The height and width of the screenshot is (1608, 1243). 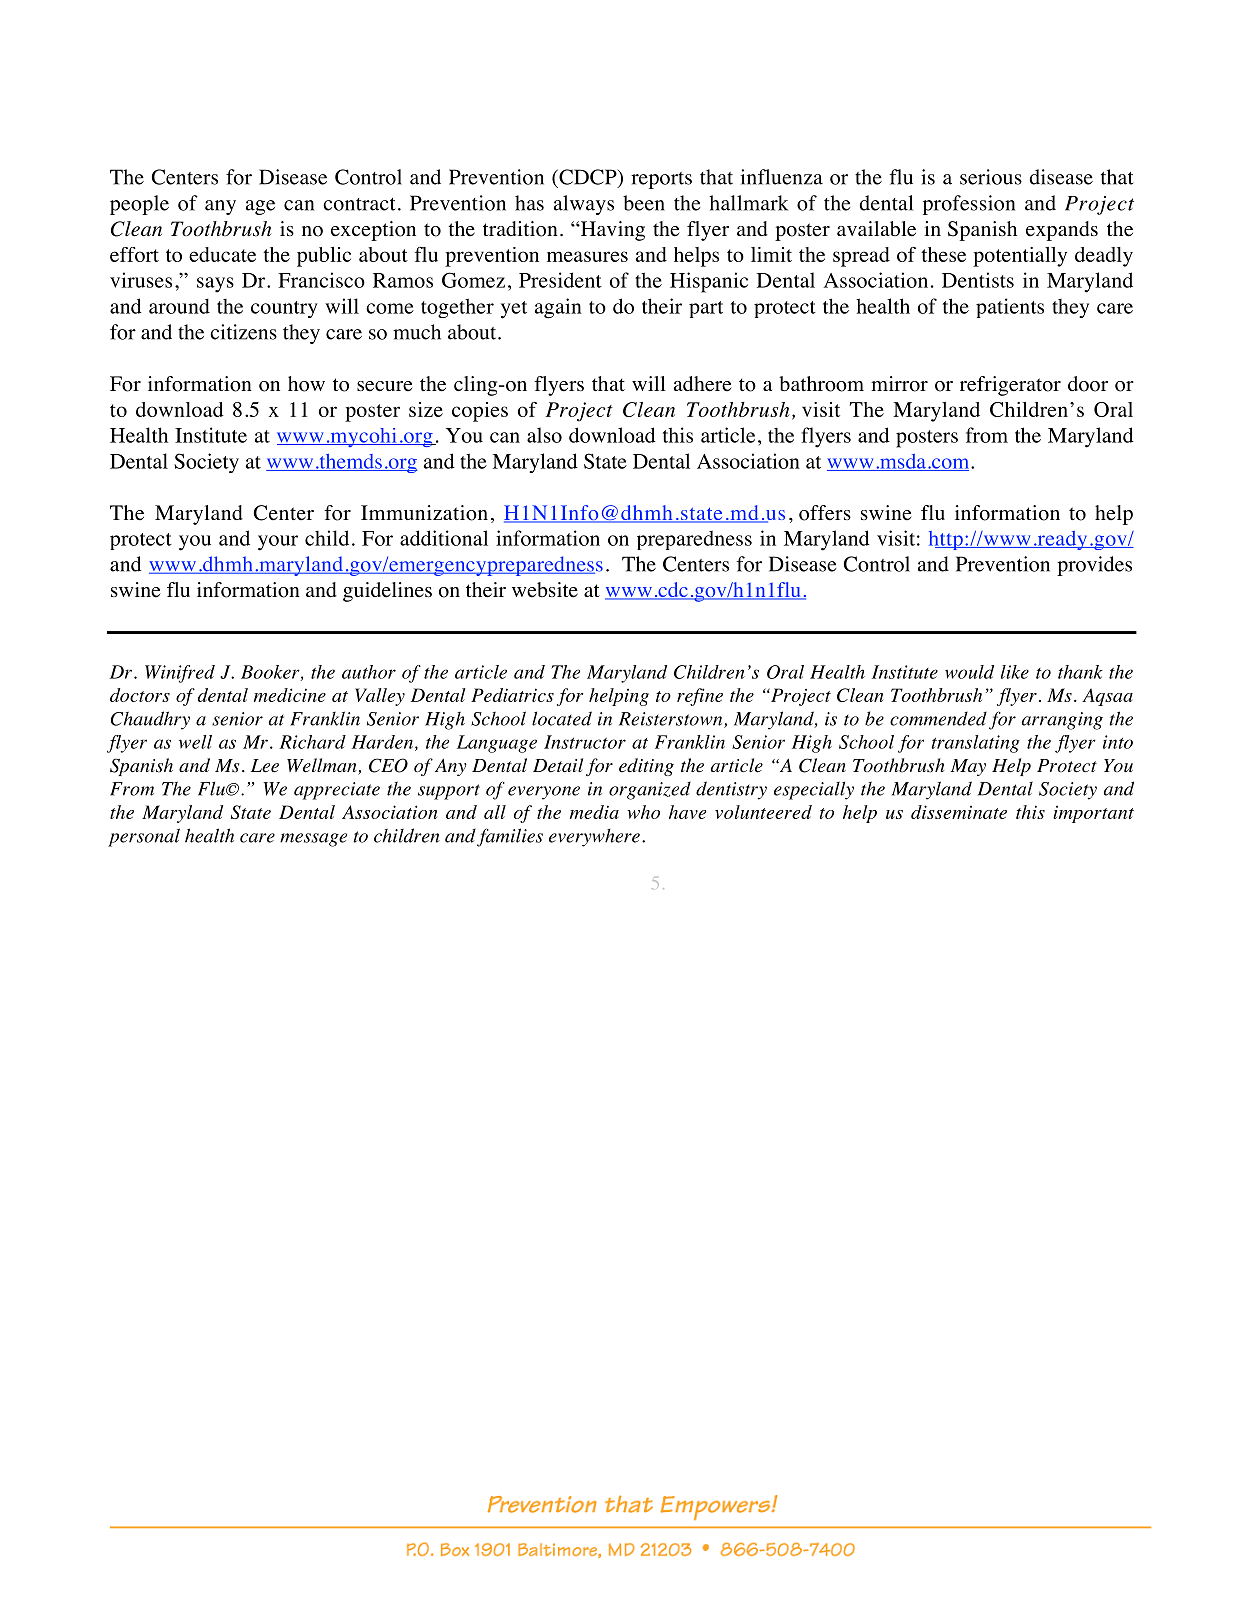 I want to click on who, so click(x=643, y=812).
